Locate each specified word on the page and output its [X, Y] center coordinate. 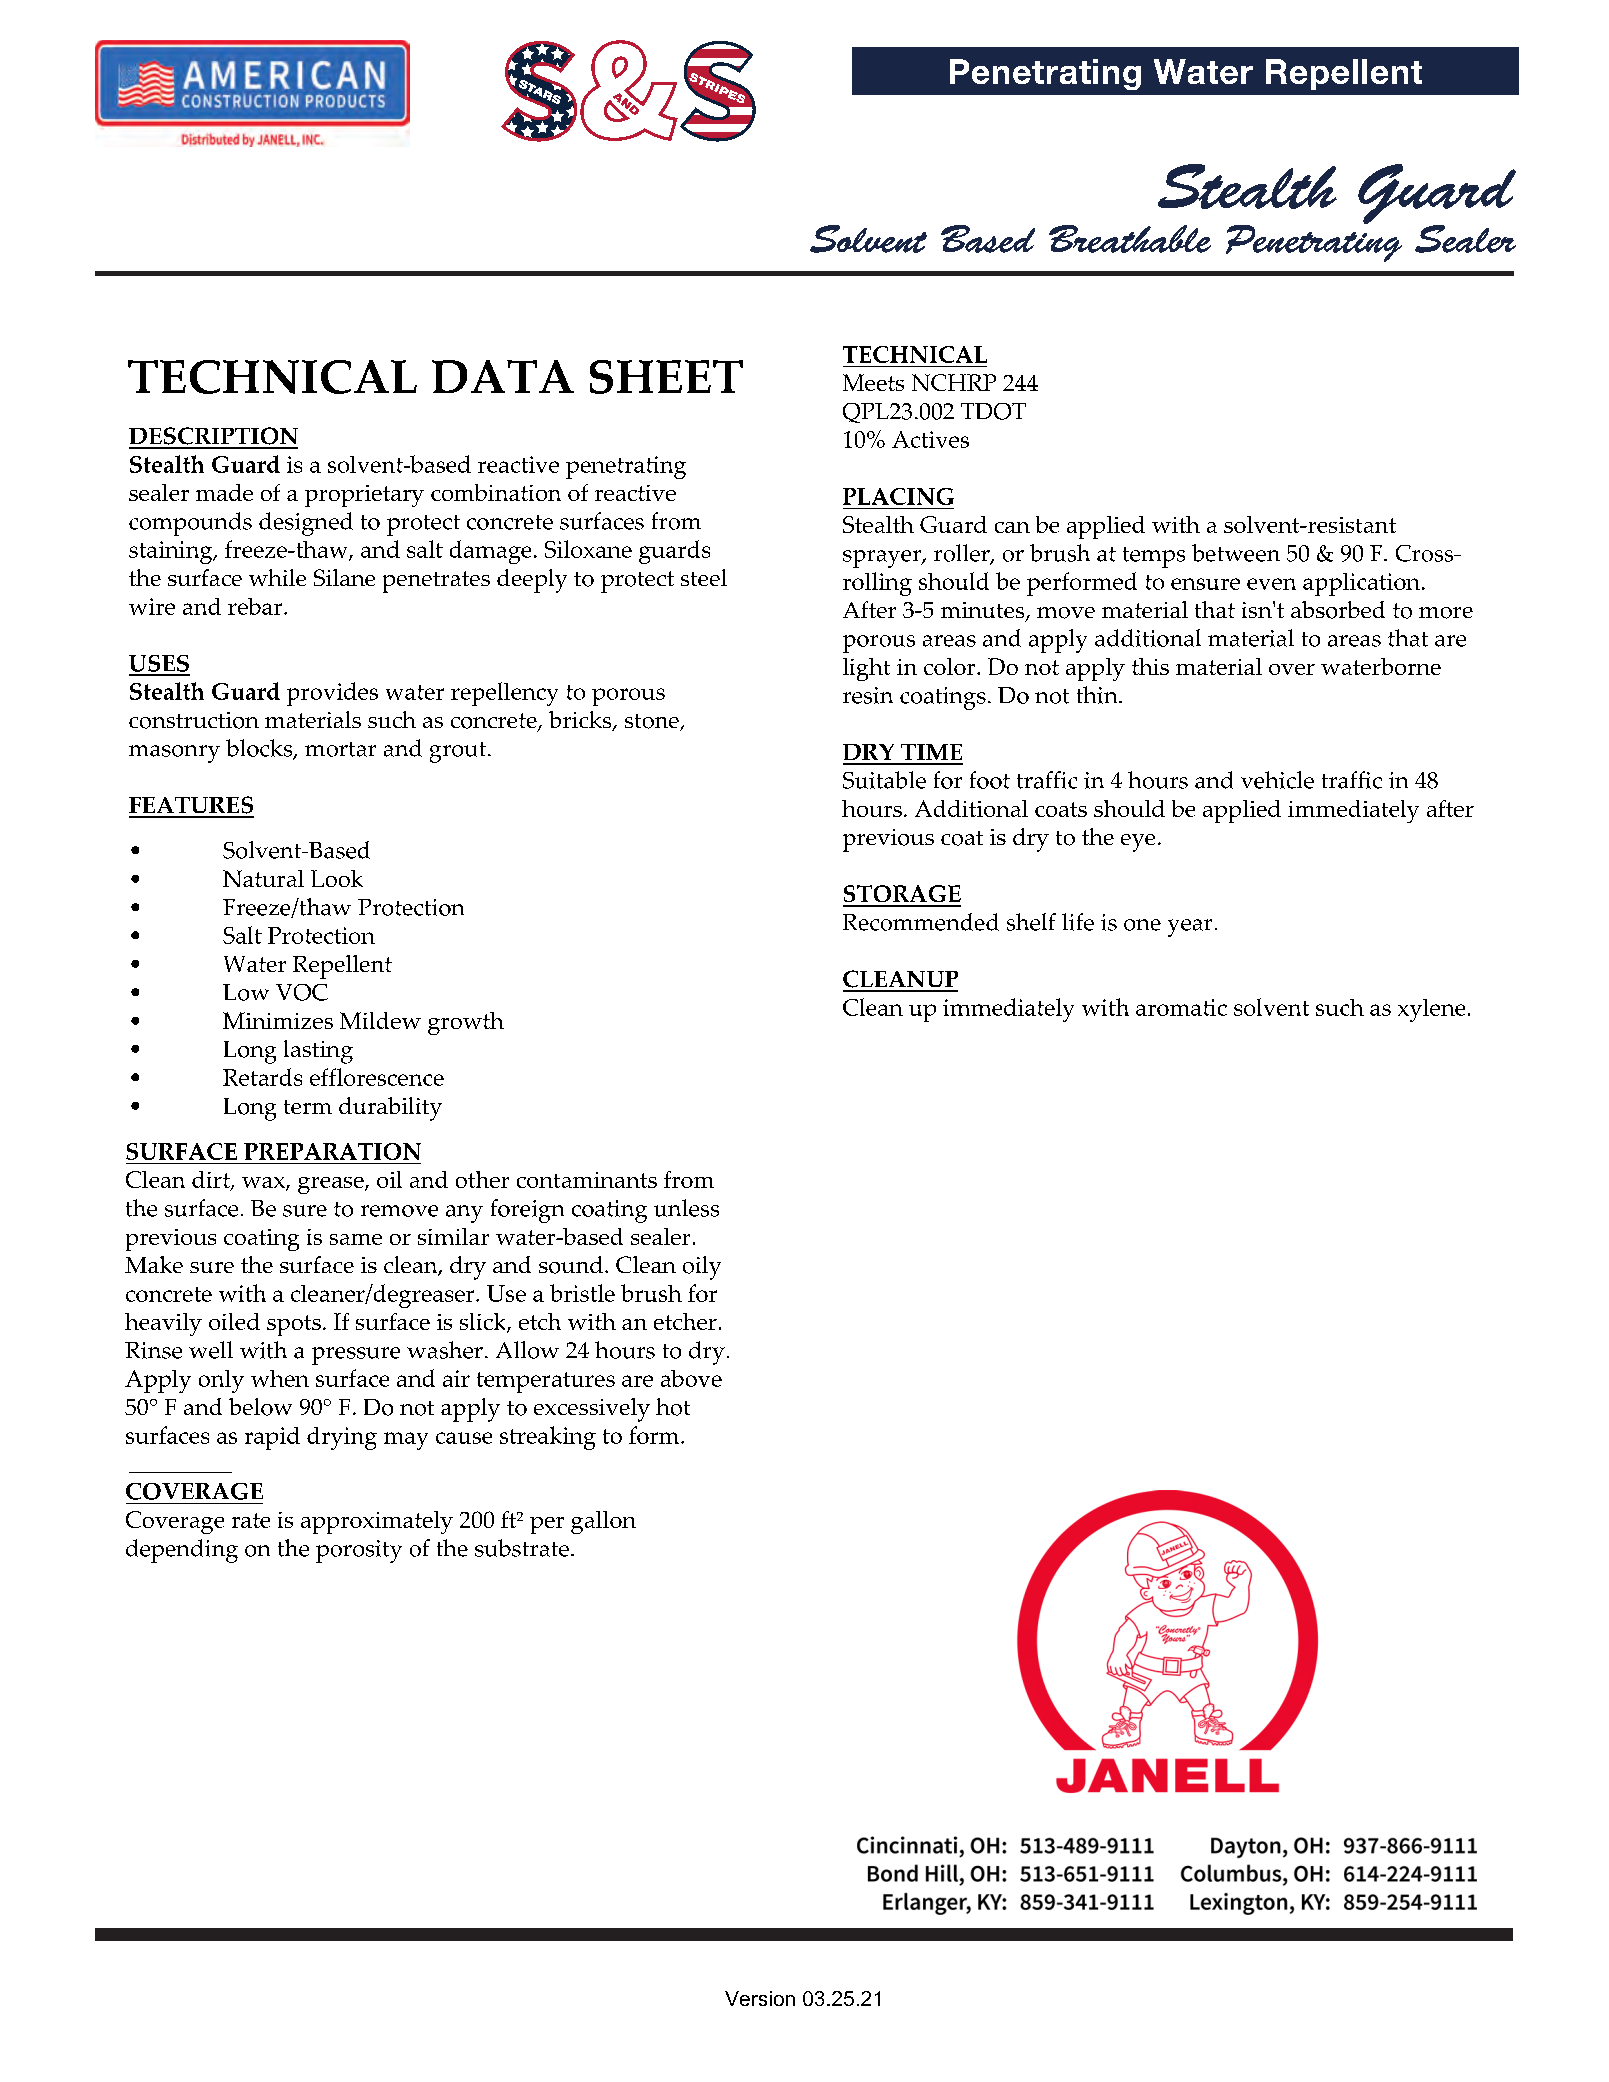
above [691, 1378]
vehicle [1277, 780]
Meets [873, 382]
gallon [603, 1522]
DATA [503, 376]
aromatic [1181, 1007]
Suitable [884, 780]
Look [337, 878]
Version [760, 1998]
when [280, 1378]
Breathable [1130, 239]
